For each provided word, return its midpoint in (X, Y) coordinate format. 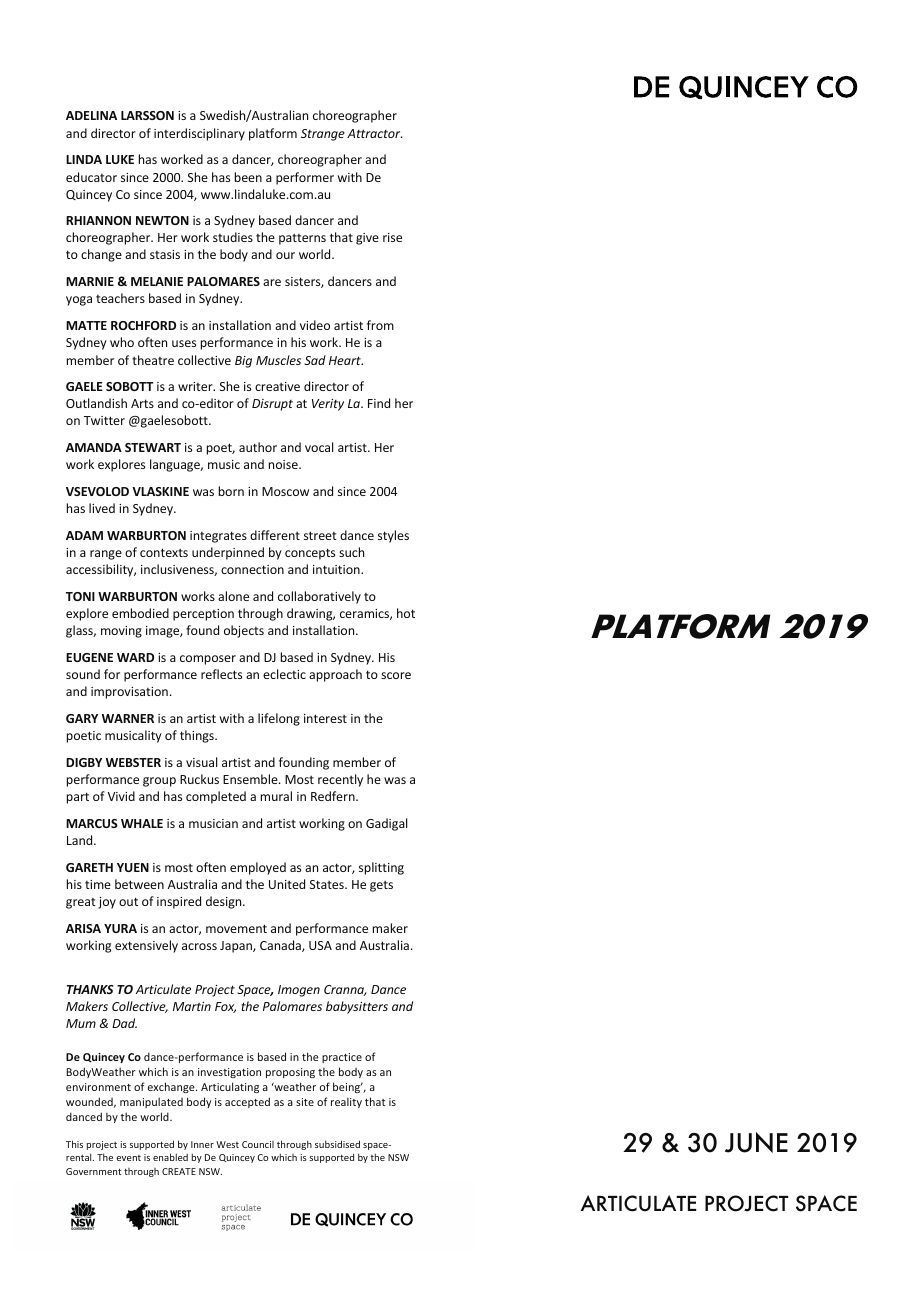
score (396, 675)
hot (406, 613)
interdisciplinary (199, 134)
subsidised (337, 1144)
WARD (135, 657)
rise (392, 237)
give (367, 239)
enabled (170, 1157)
